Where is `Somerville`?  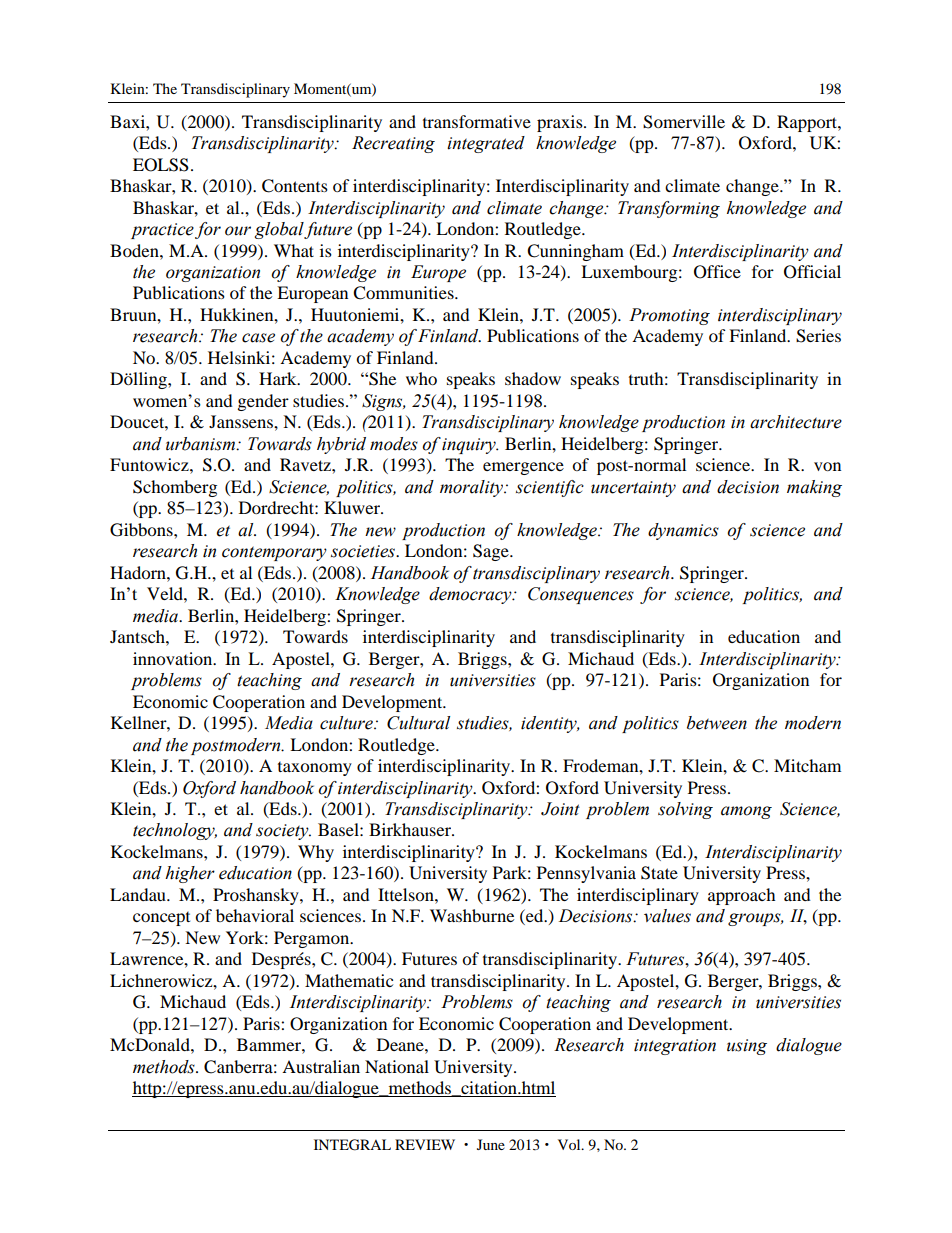 Somerville is located at coordinates (684, 122).
